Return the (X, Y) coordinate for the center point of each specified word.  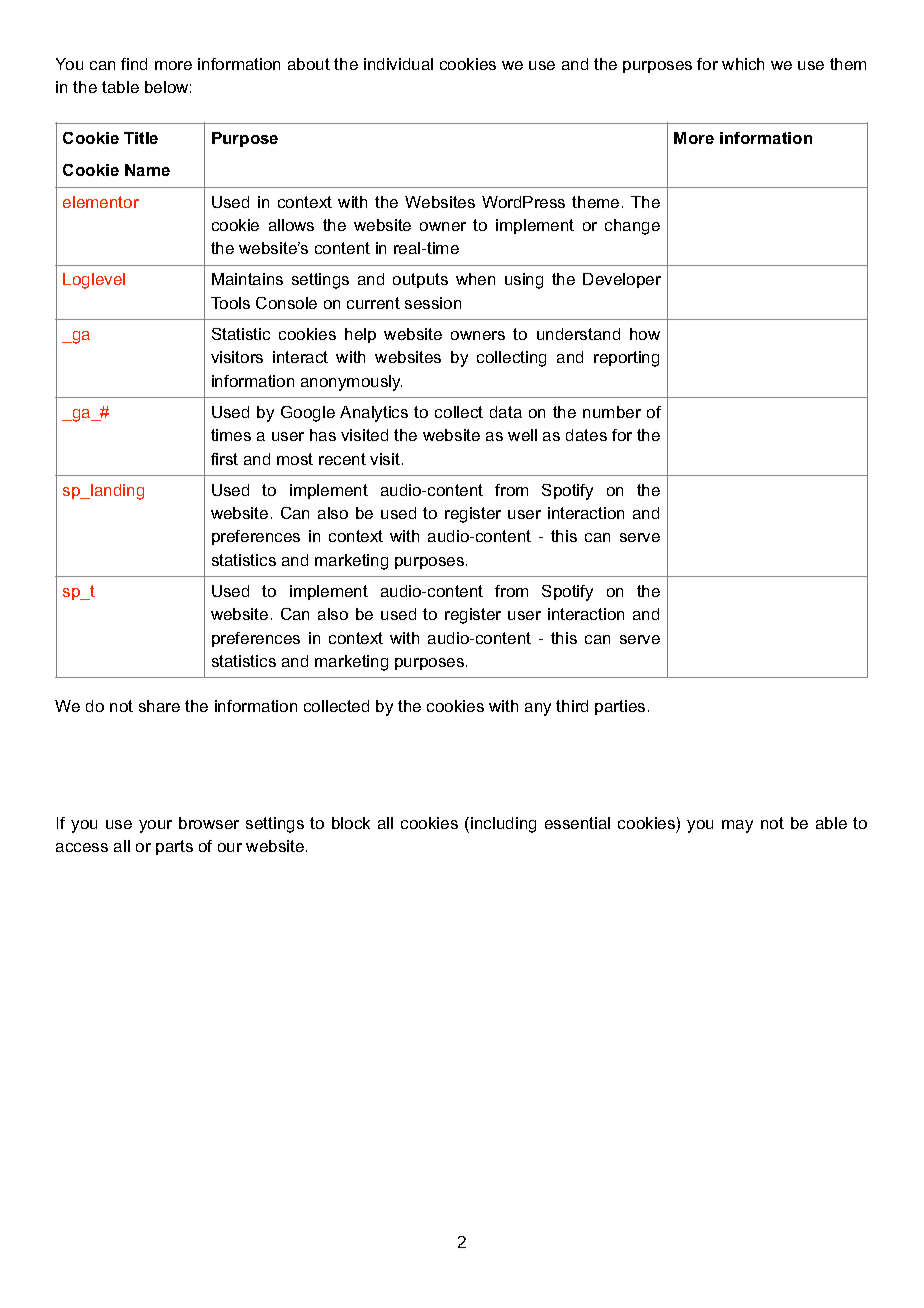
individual (398, 64)
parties (620, 707)
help (360, 335)
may (737, 826)
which (743, 64)
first (224, 459)
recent (342, 459)
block (351, 823)
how (645, 334)
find (134, 64)
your (155, 826)
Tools (230, 303)
